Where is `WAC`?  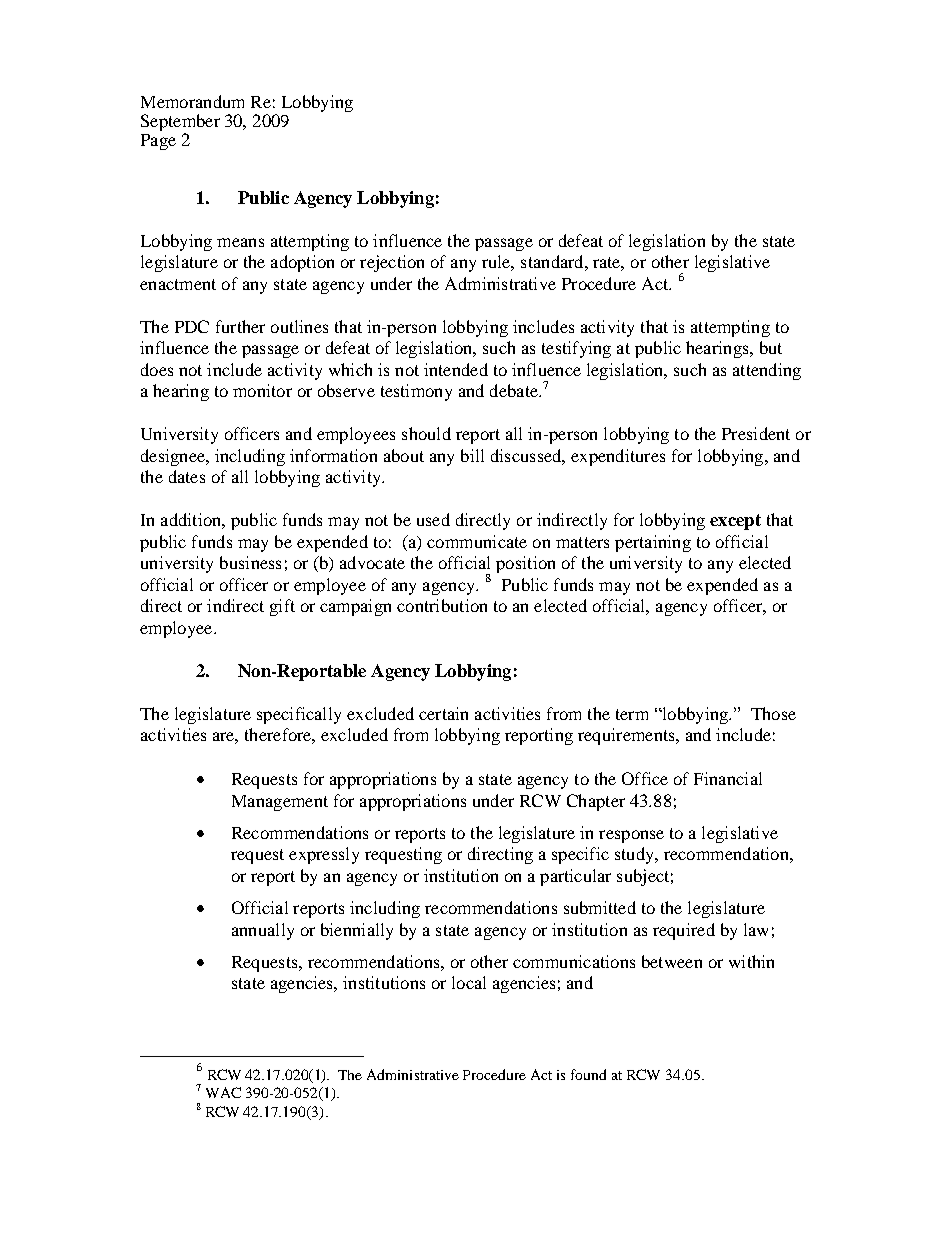
WAC is located at coordinates (223, 1092).
